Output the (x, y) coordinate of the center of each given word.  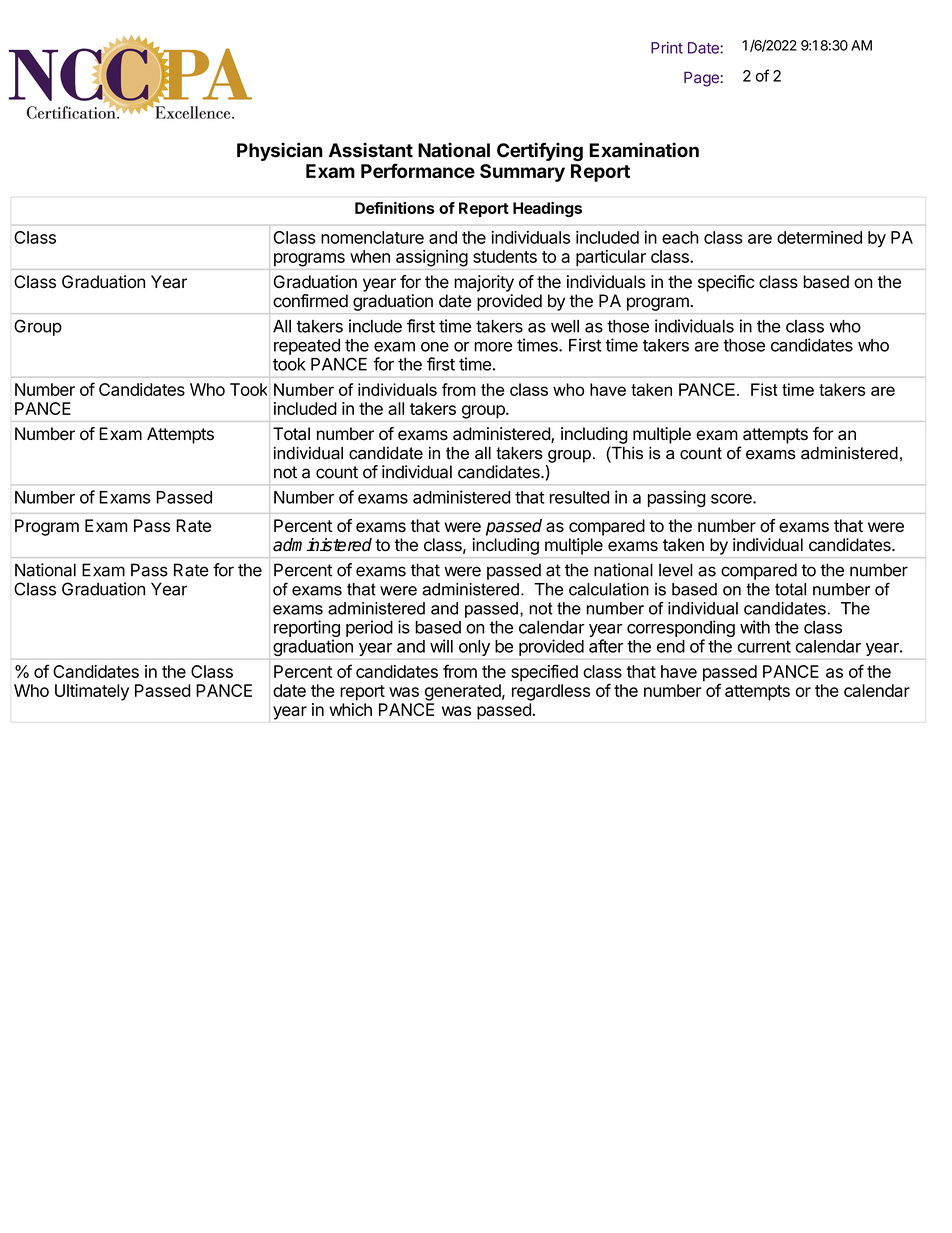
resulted (579, 497)
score (732, 499)
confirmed (310, 301)
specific (726, 283)
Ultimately (92, 692)
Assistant (371, 150)
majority (484, 283)
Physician (280, 151)
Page (701, 79)
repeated (307, 347)
